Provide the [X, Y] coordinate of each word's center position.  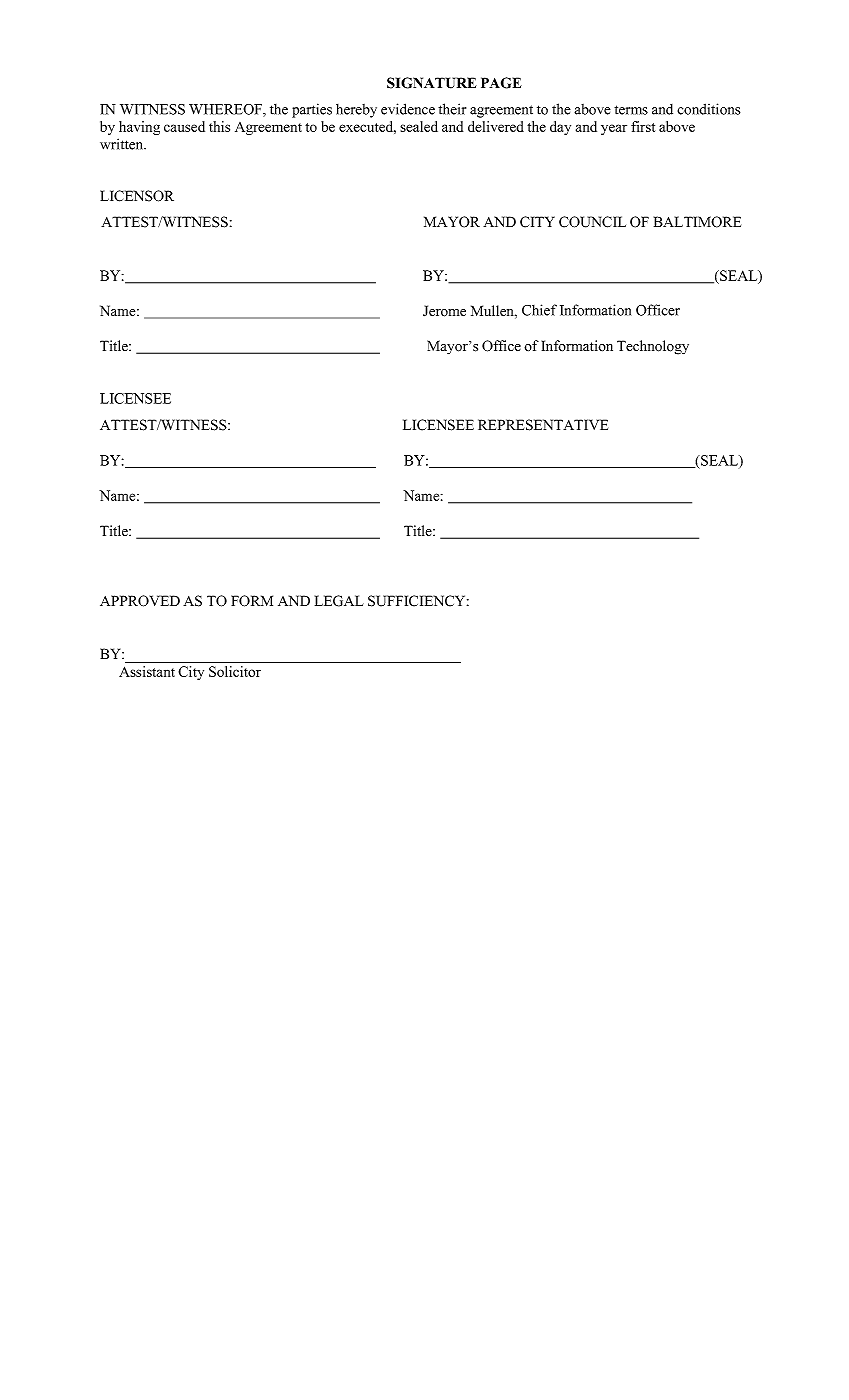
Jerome [444, 311]
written [123, 144]
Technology [653, 347]
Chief [539, 310]
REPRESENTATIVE [543, 425]
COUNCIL [592, 222]
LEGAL [339, 601]
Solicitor [235, 671]
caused [184, 126]
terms [631, 110]
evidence [408, 109]
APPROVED [140, 601]
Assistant [147, 671]
